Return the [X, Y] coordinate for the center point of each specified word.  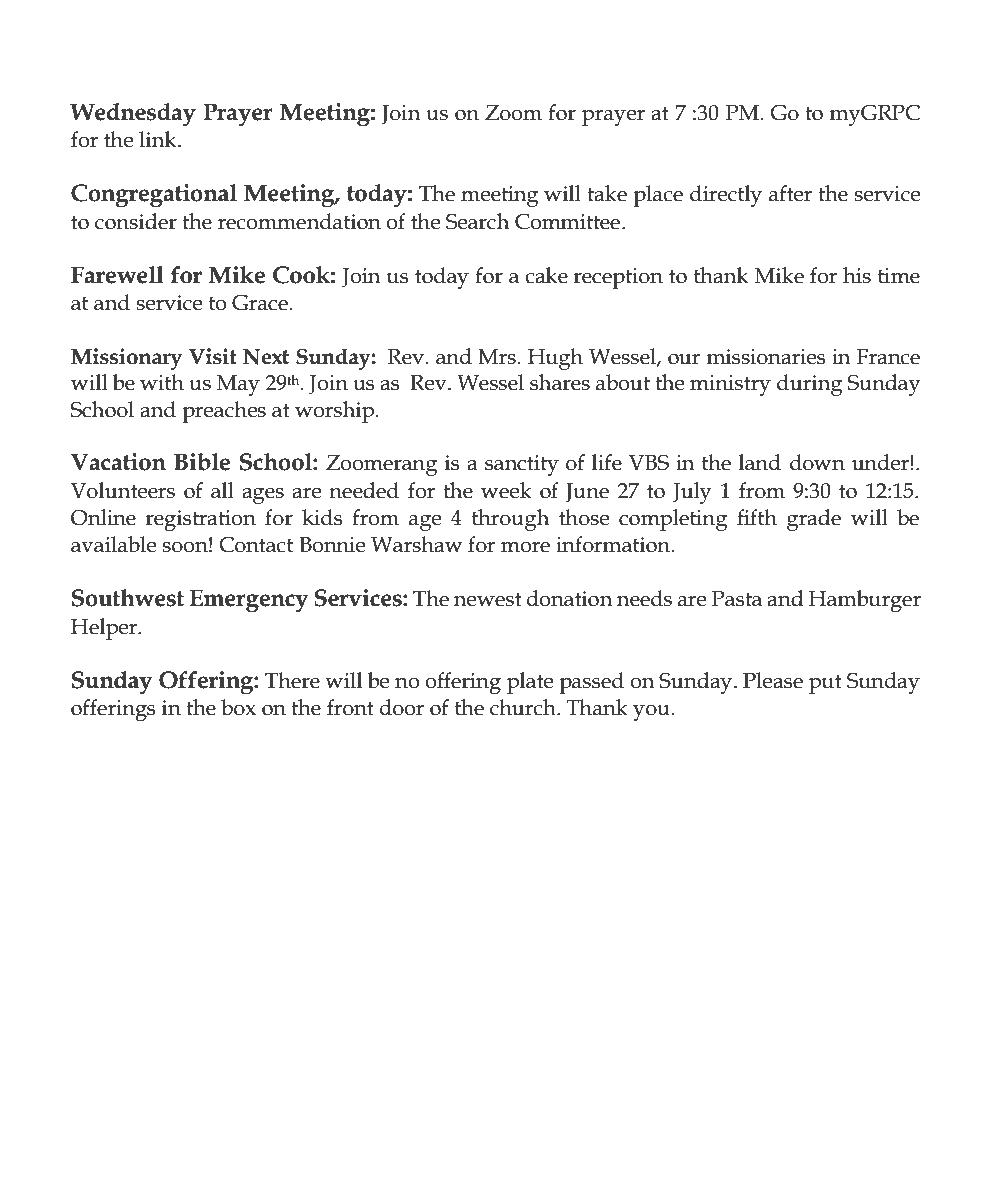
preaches [224, 412]
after [790, 193]
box [238, 707]
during [809, 385]
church [524, 707]
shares [560, 382]
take [607, 193]
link [159, 139]
